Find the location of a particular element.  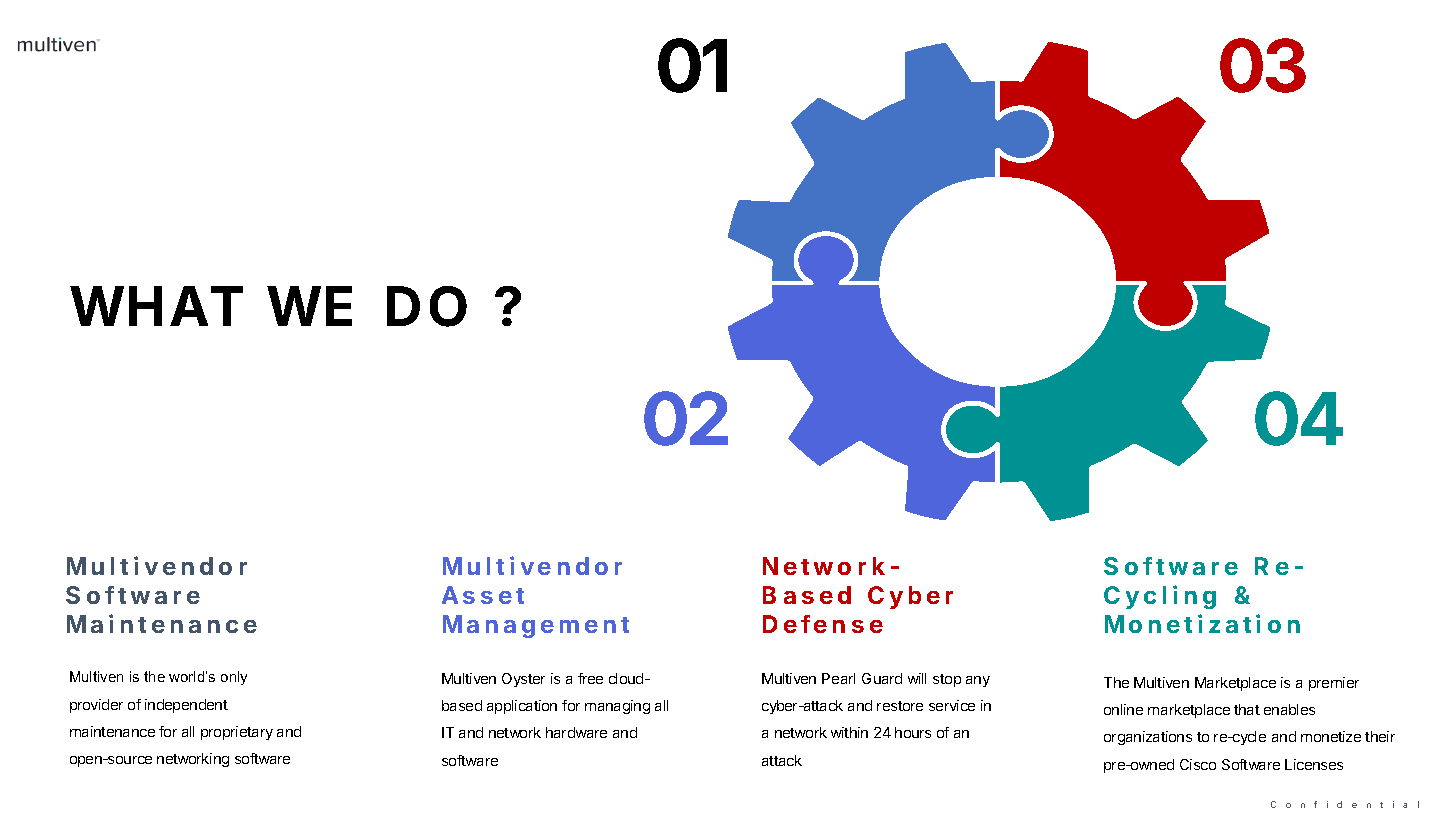

independent is located at coordinates (186, 706).
